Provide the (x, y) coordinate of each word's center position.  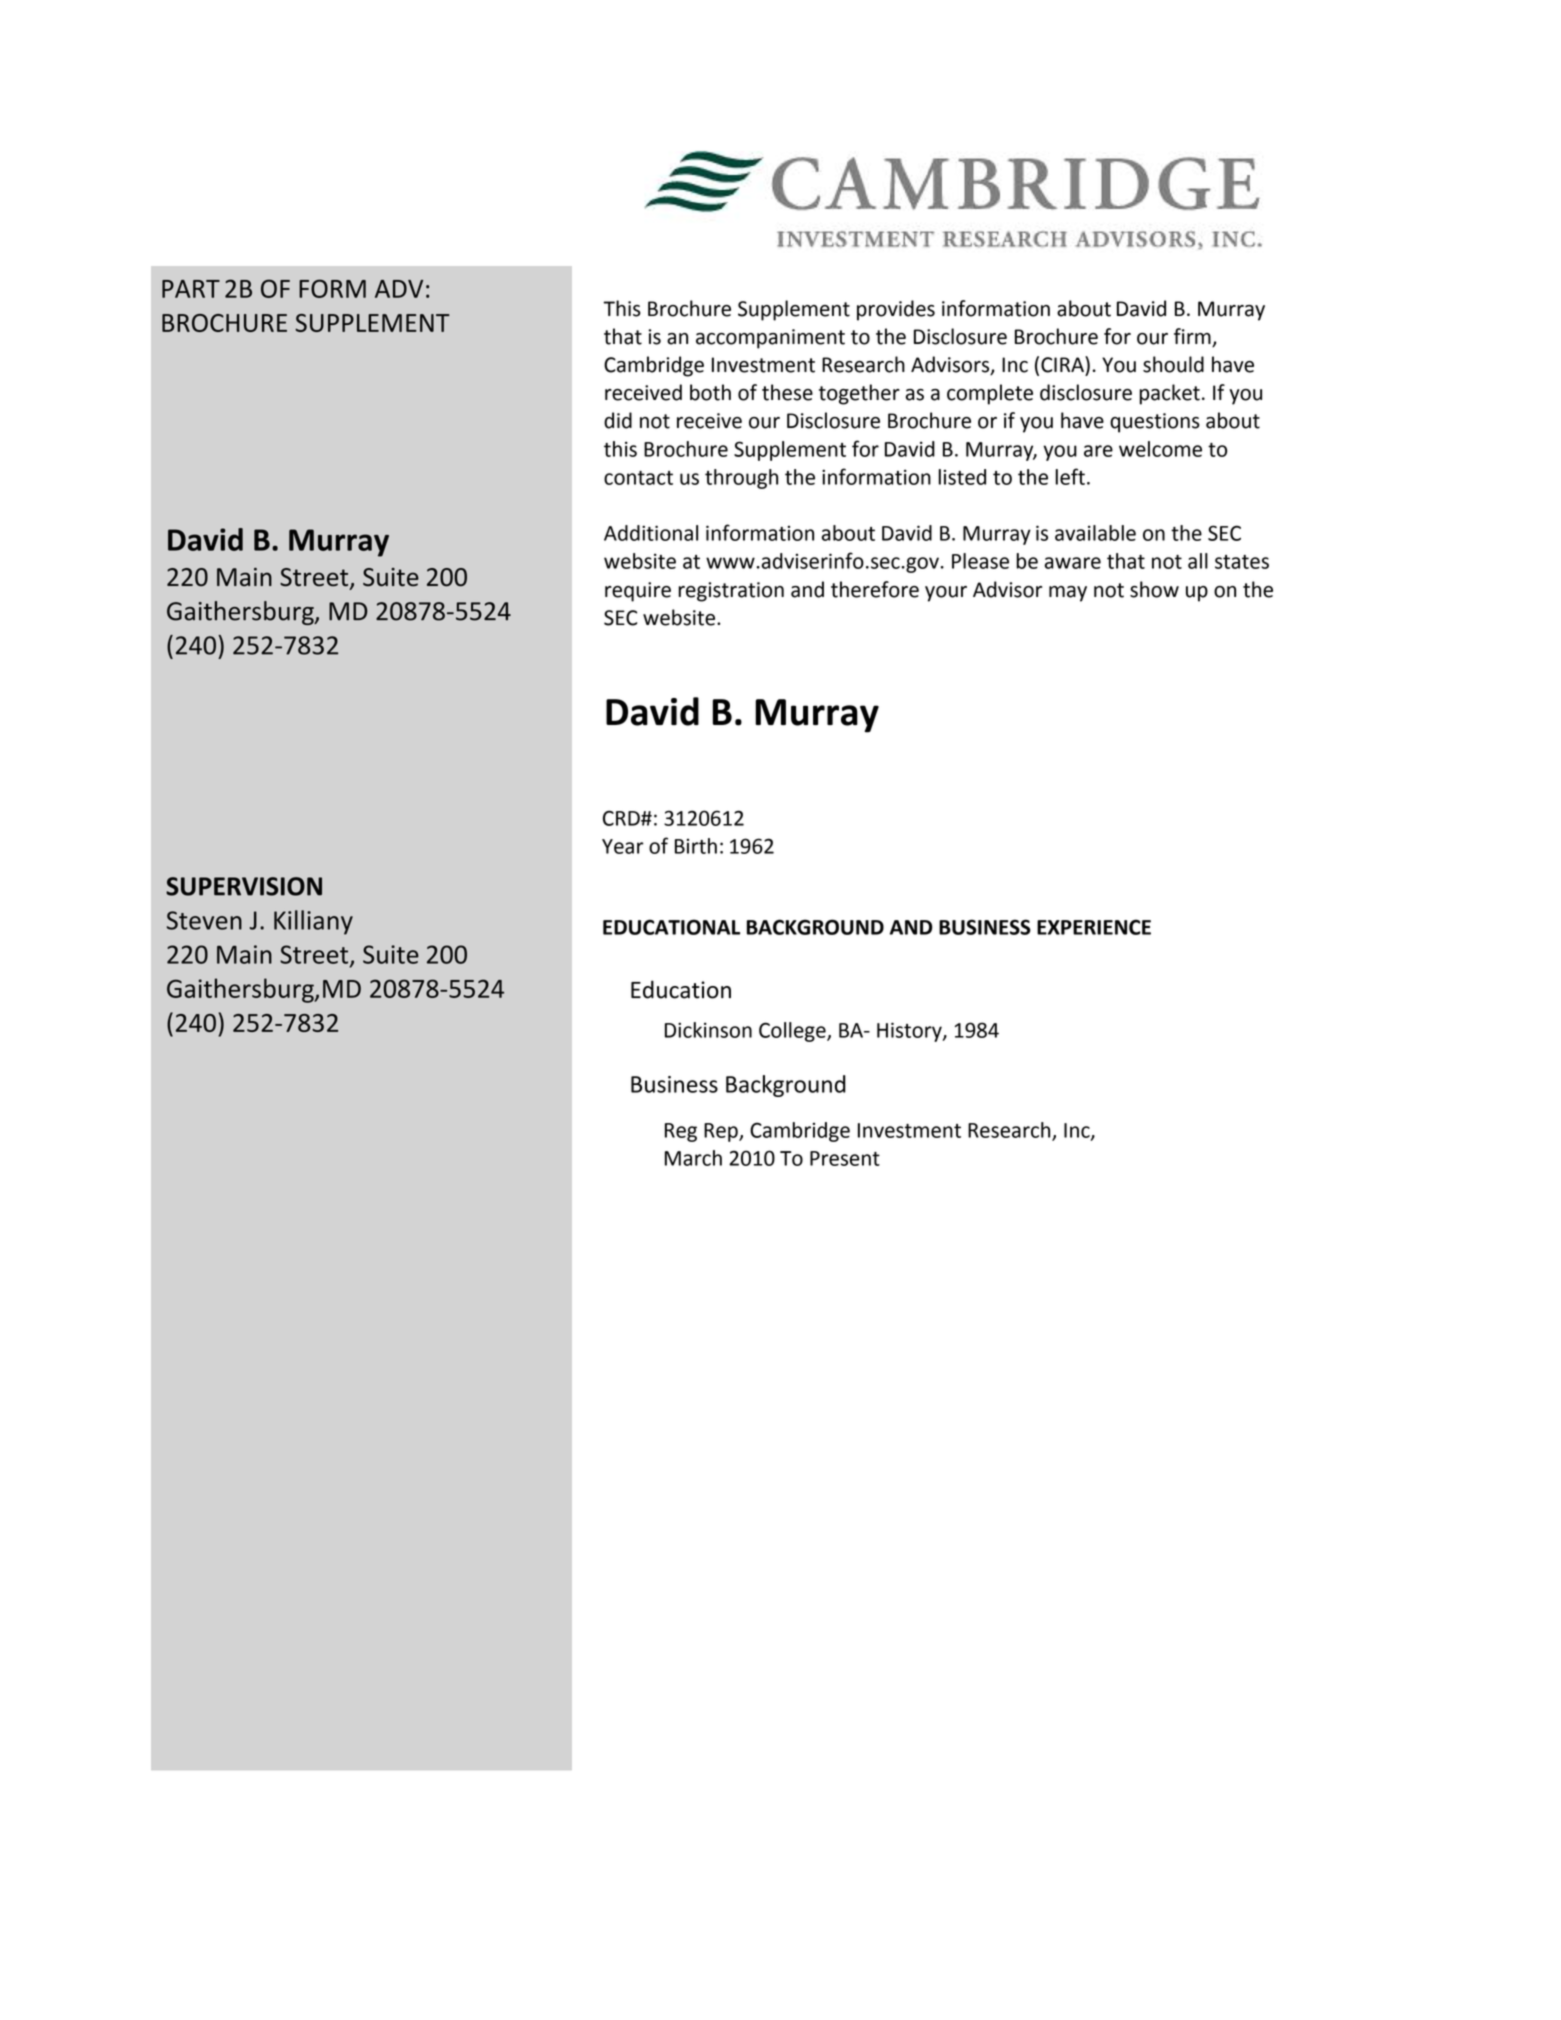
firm (1192, 336)
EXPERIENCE (1094, 927)
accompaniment (770, 339)
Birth (696, 846)
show (1154, 589)
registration (731, 592)
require (638, 592)
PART (191, 289)
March (693, 1158)
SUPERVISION (244, 886)
